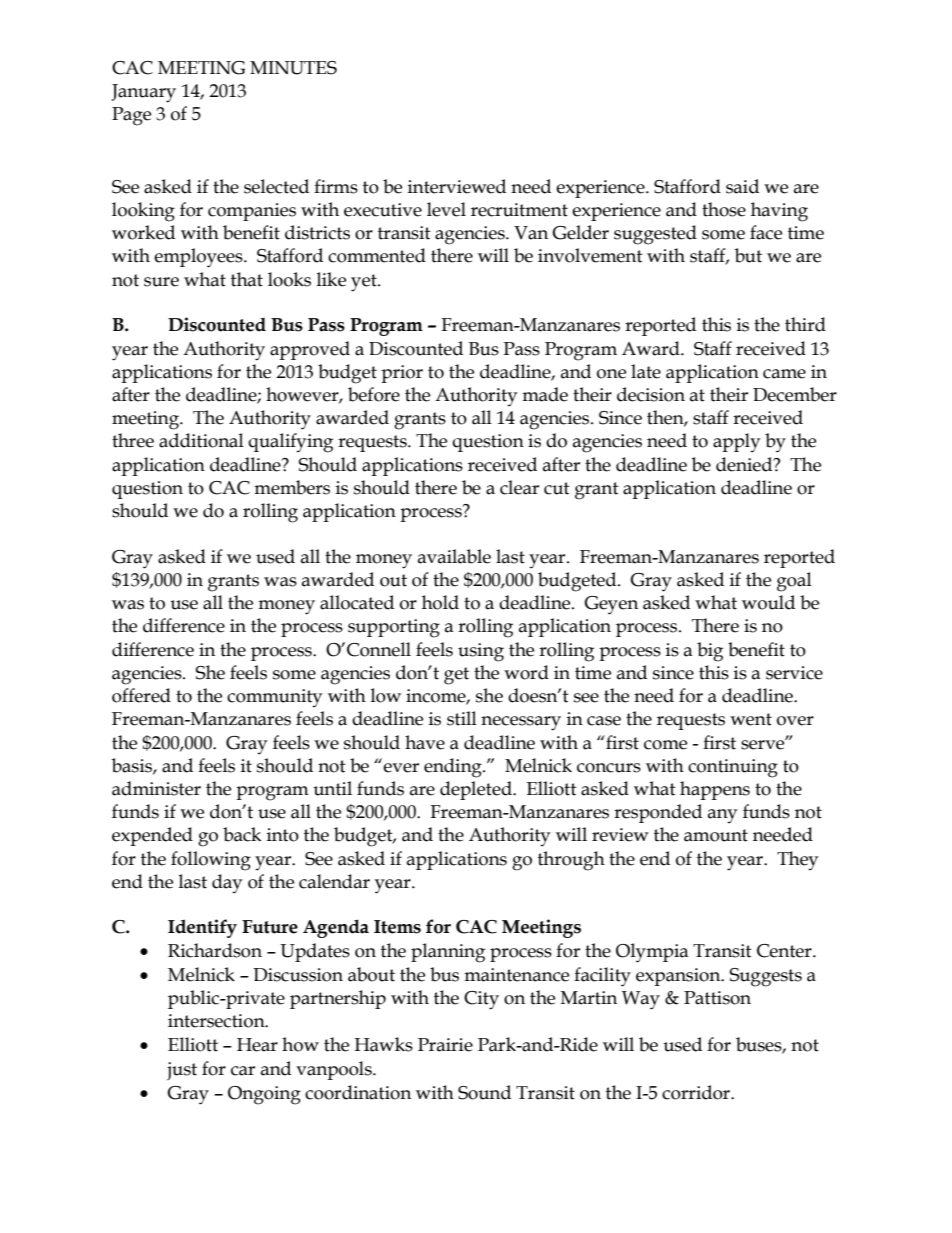 This page has height=1233, width=952. What do you see at coordinates (454, 556) in the page?
I see `available` at bounding box center [454, 556].
